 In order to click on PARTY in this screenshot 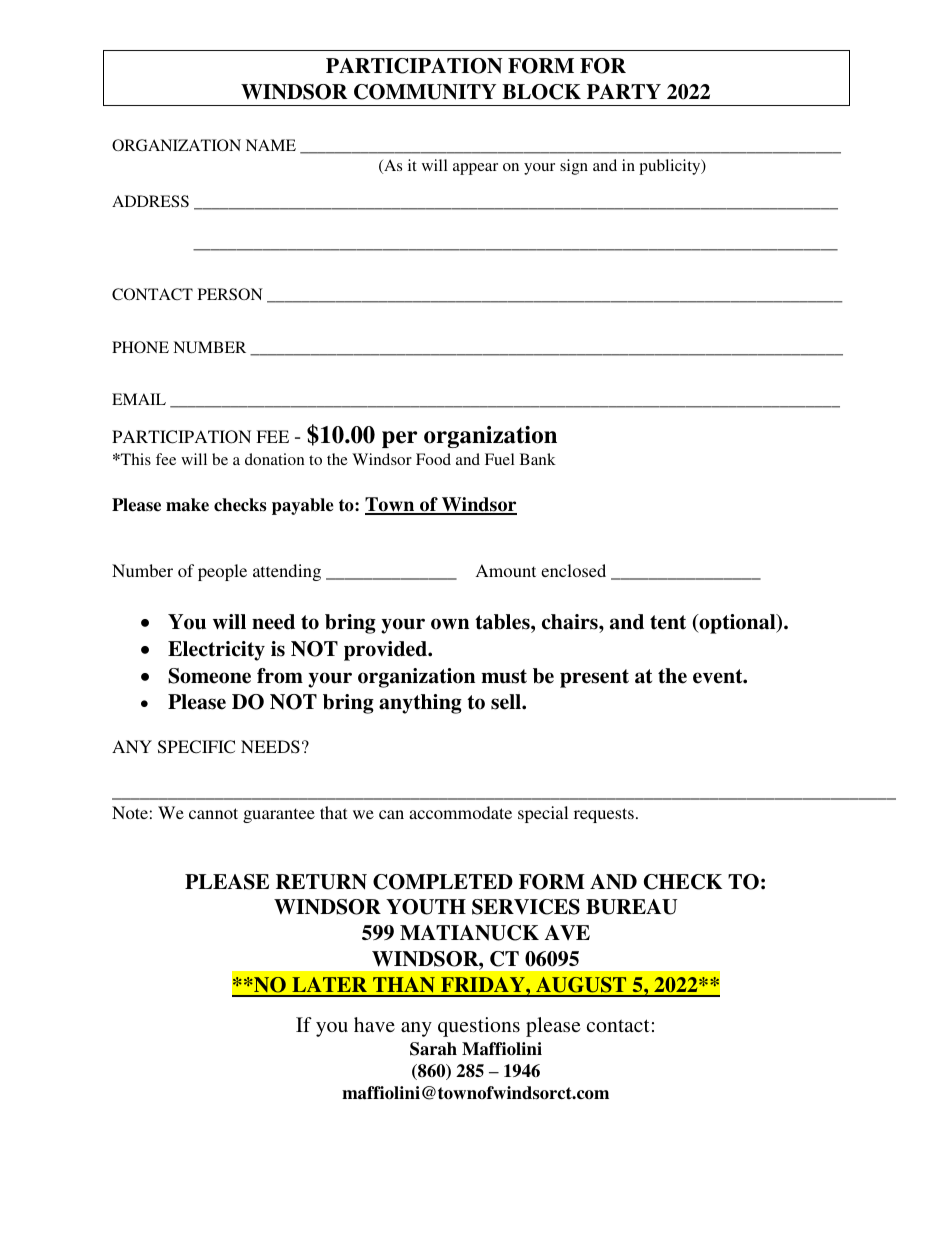, I will do `click(624, 91)`.
